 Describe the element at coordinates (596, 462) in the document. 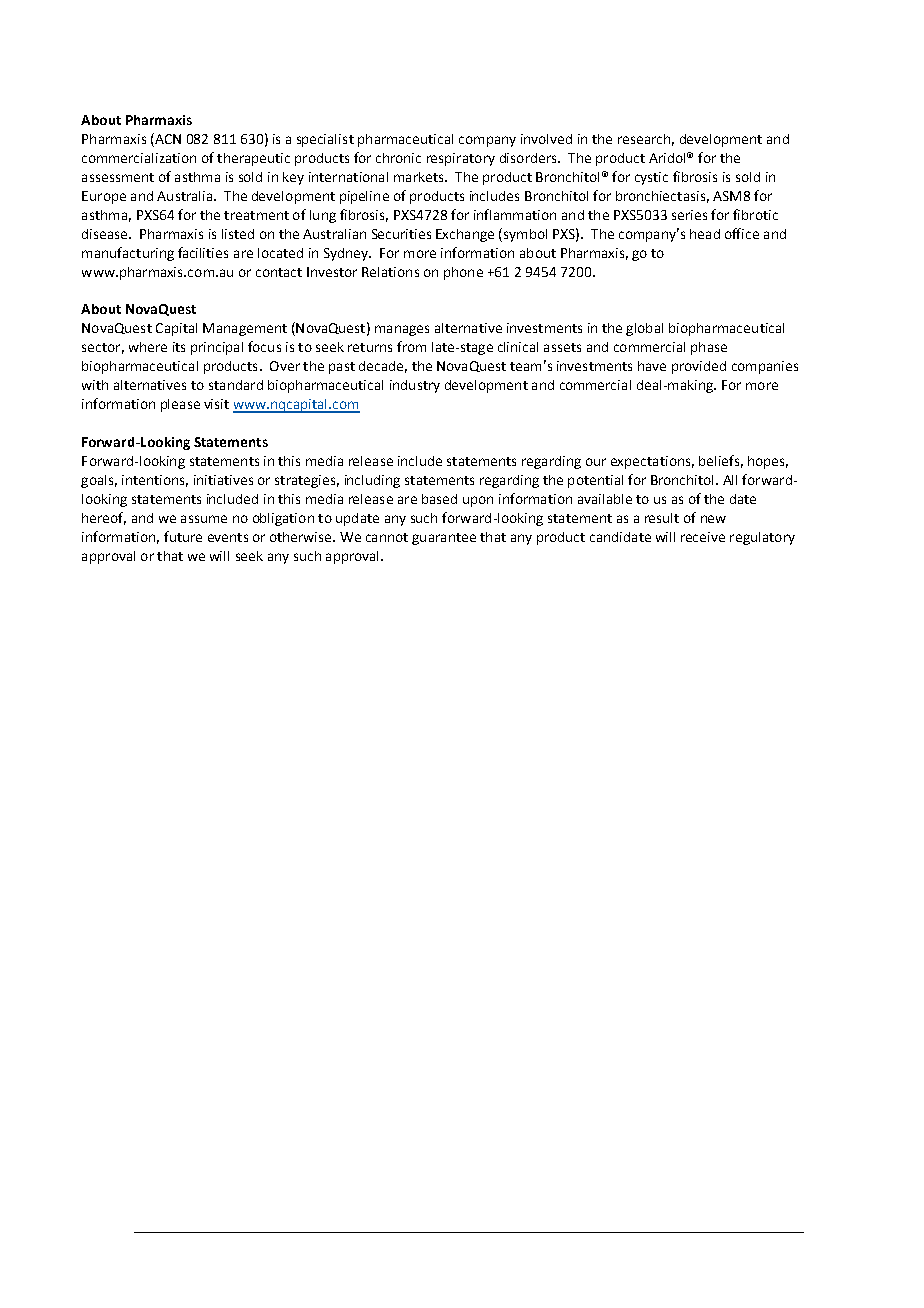

I see `our` at that location.
